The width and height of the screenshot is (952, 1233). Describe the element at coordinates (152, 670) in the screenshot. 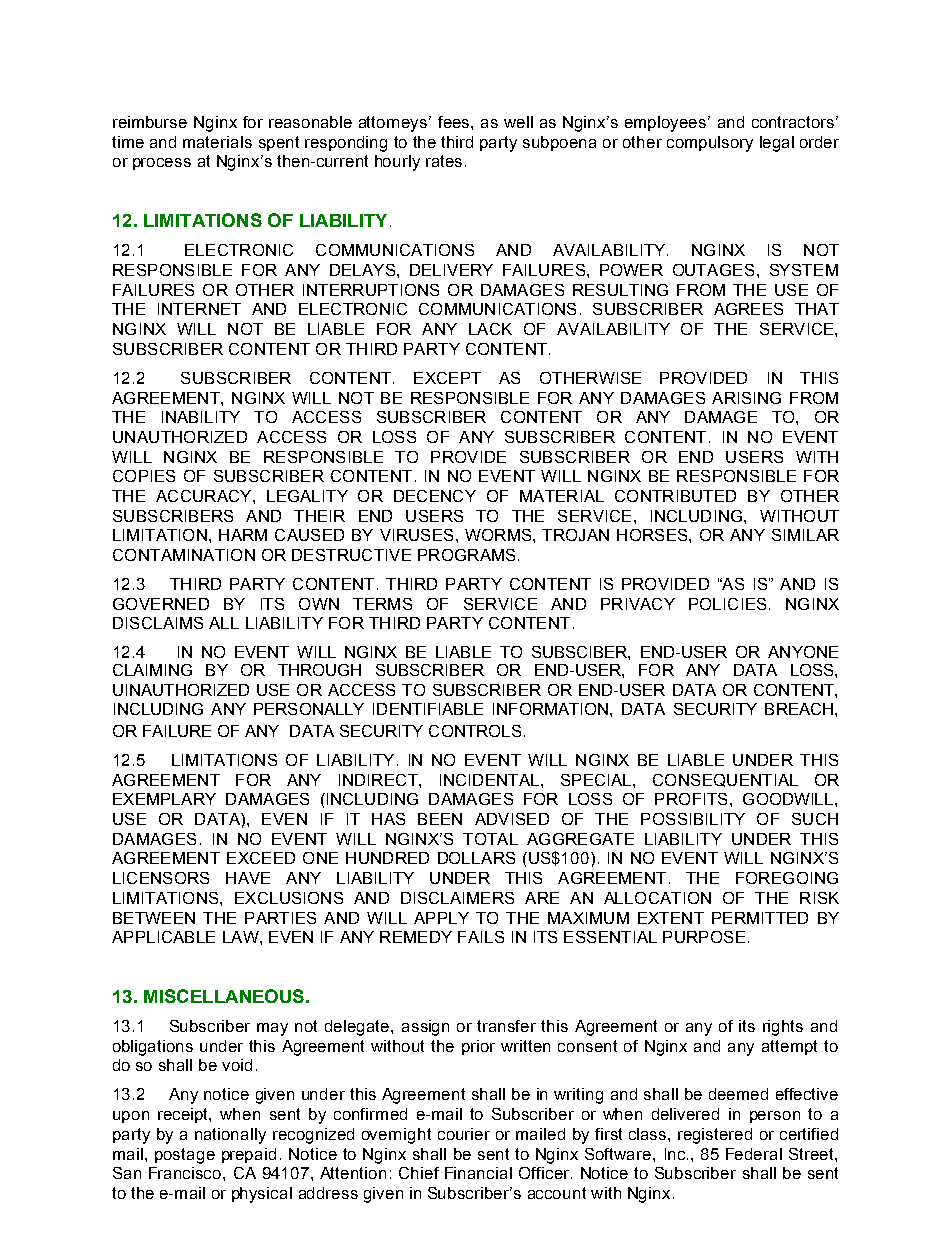

I see `CLAIMING` at that location.
